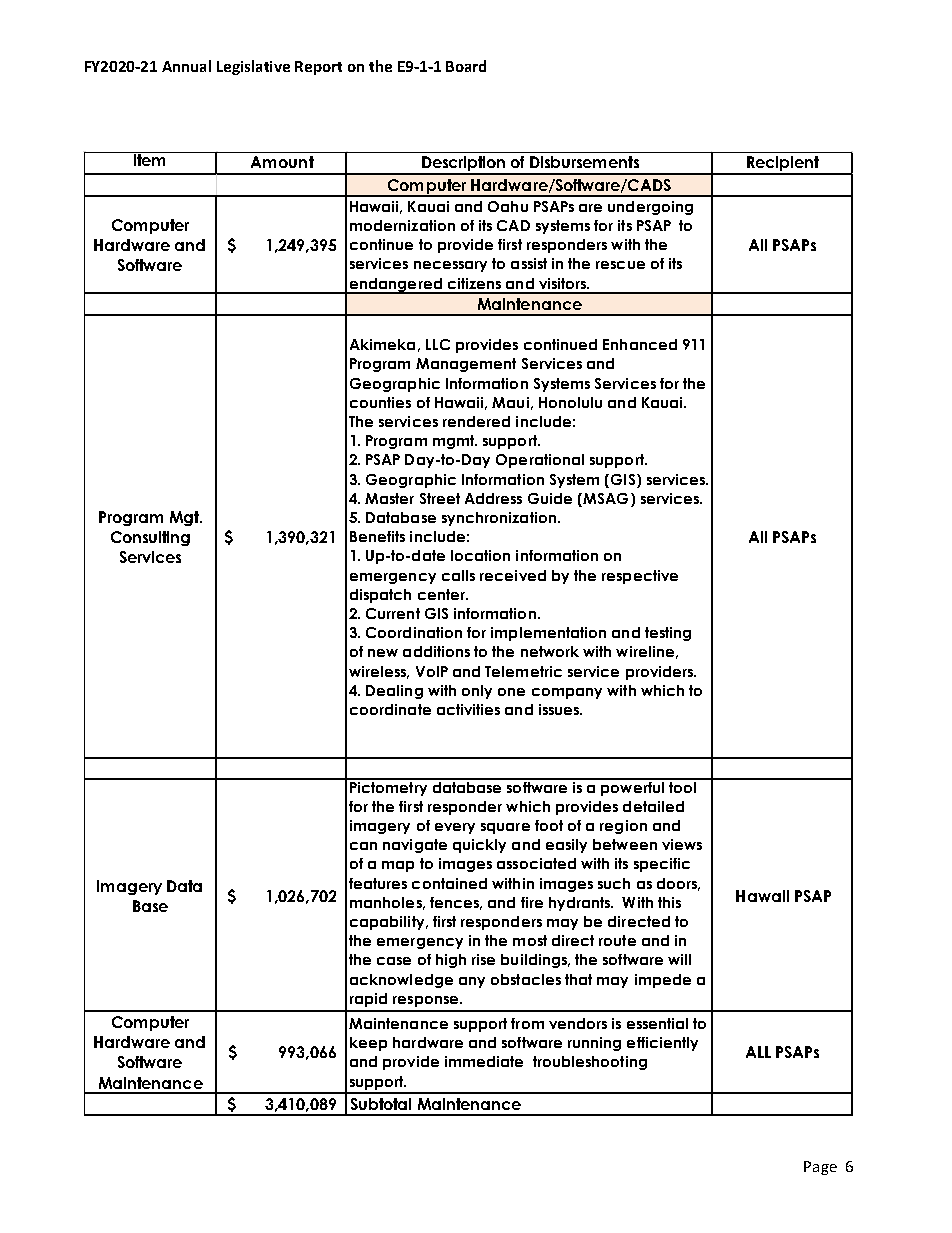  I want to click on testing, so click(668, 634).
